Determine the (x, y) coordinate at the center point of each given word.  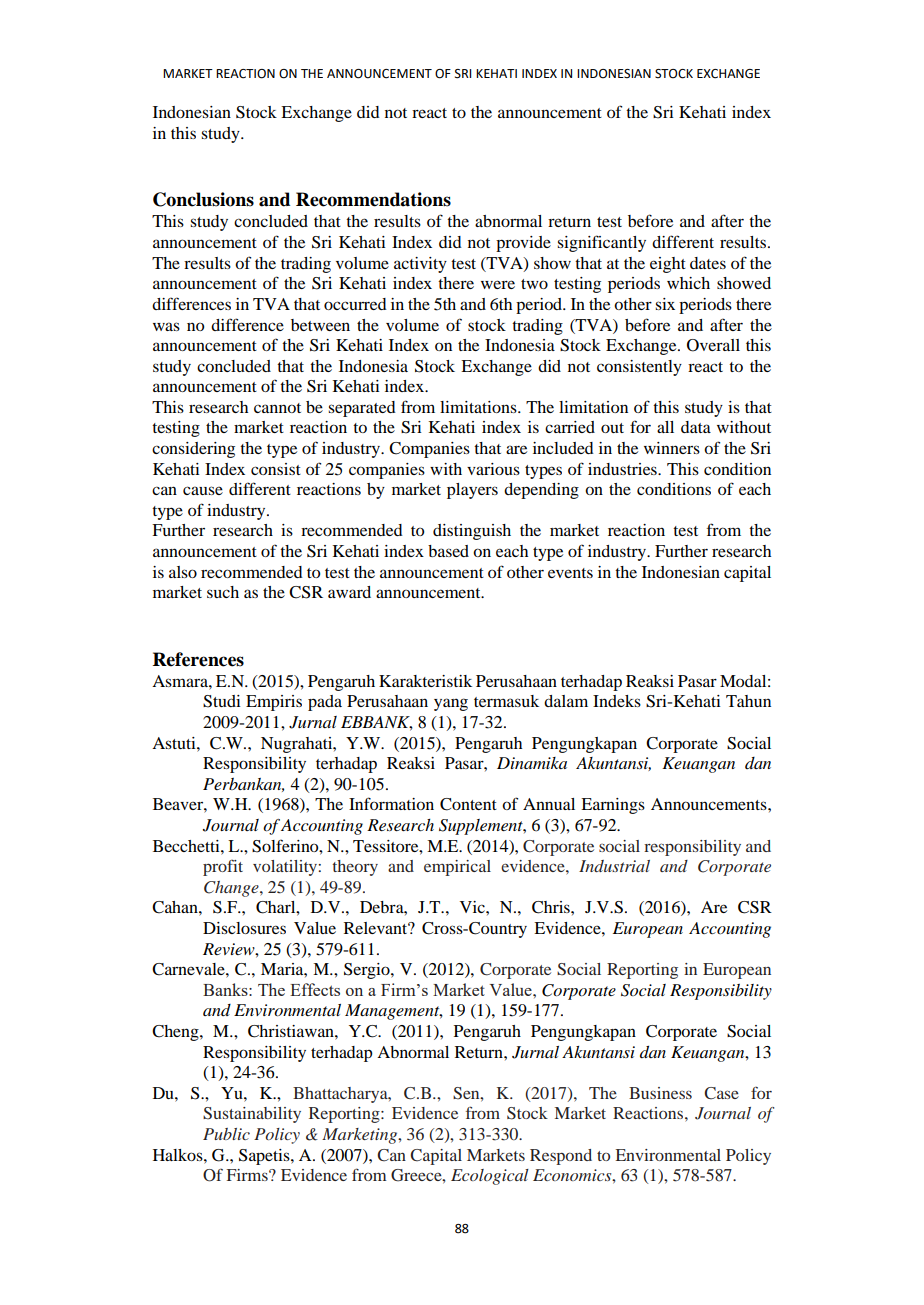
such (223, 592)
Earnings (613, 806)
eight (668, 265)
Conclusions (203, 199)
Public (226, 1134)
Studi (222, 701)
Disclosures (244, 928)
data (696, 427)
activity (420, 265)
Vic (473, 907)
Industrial (614, 866)
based (448, 551)
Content (468, 804)
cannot (277, 408)
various (493, 469)
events (570, 573)
